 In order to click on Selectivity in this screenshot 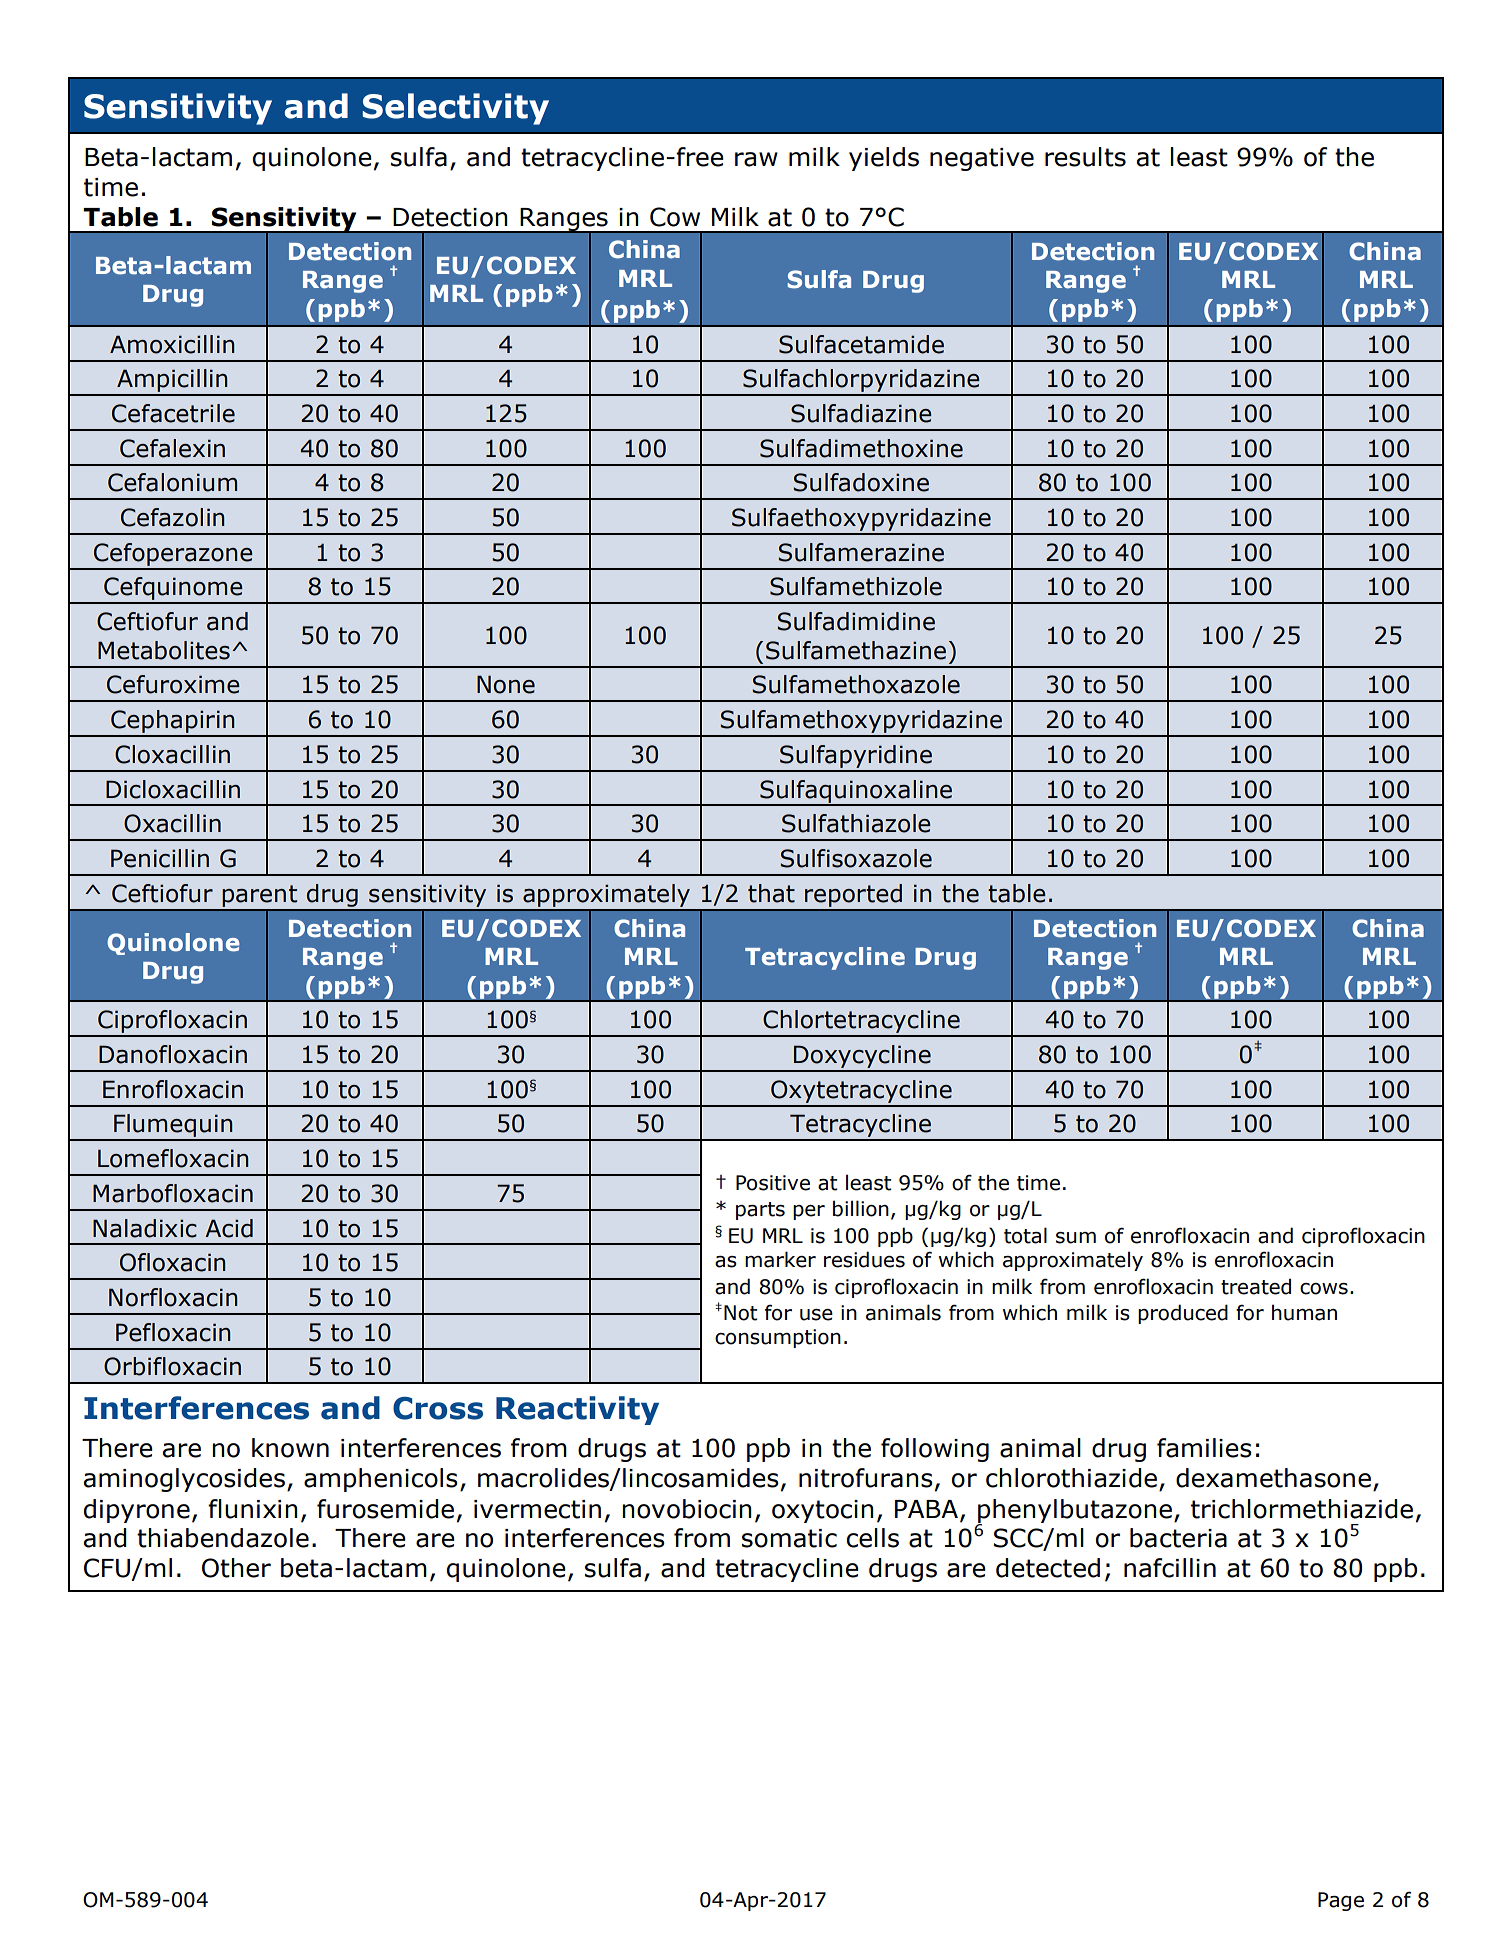, I will do `click(456, 109)`.
